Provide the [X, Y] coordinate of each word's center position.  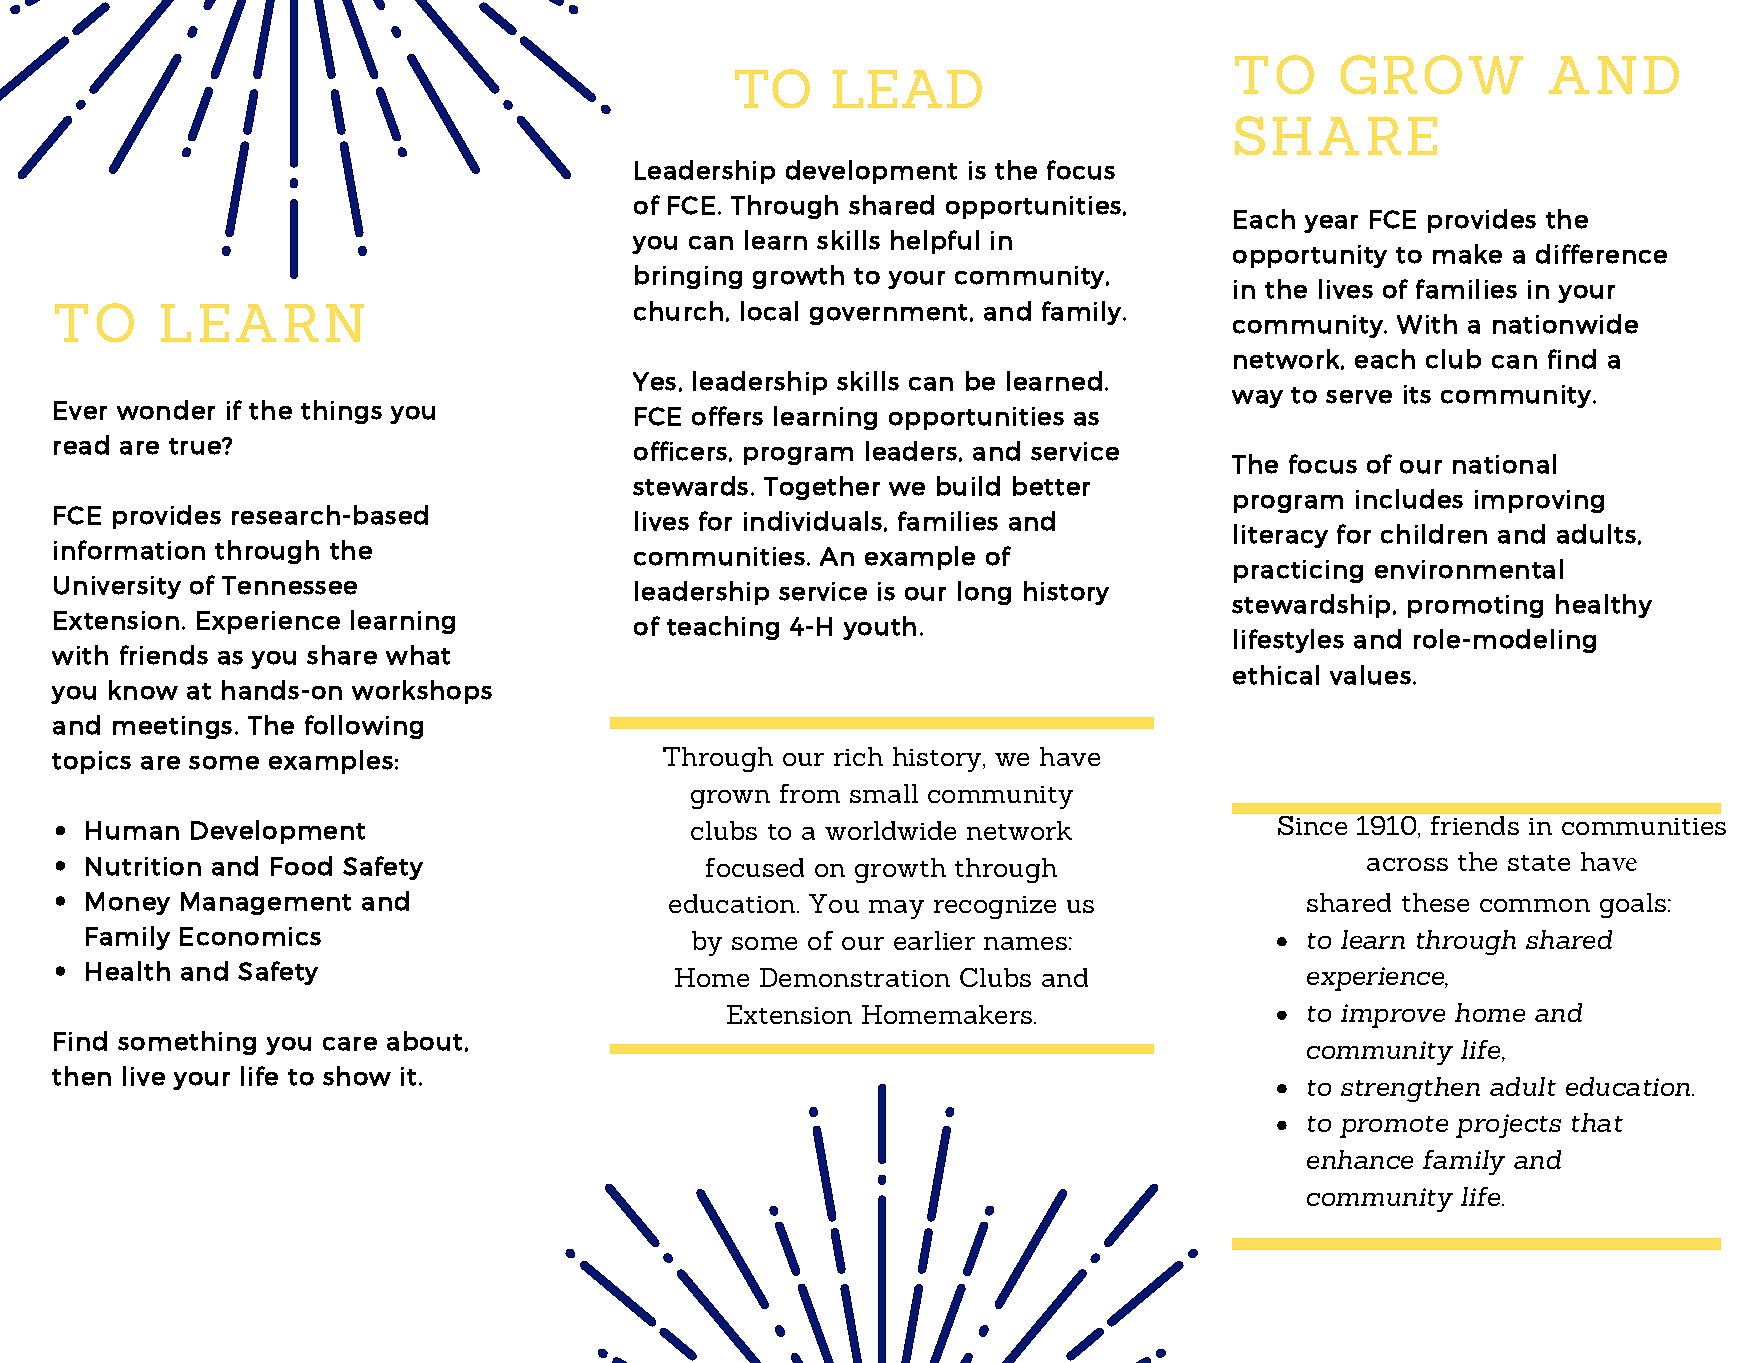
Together [822, 488]
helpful [935, 242]
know [143, 690]
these [1435, 902]
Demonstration [855, 977]
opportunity [1310, 256]
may [896, 909]
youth [879, 628]
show [357, 1076]
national [1504, 464]
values [1370, 675]
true [196, 446]
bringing [688, 277]
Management [266, 903]
